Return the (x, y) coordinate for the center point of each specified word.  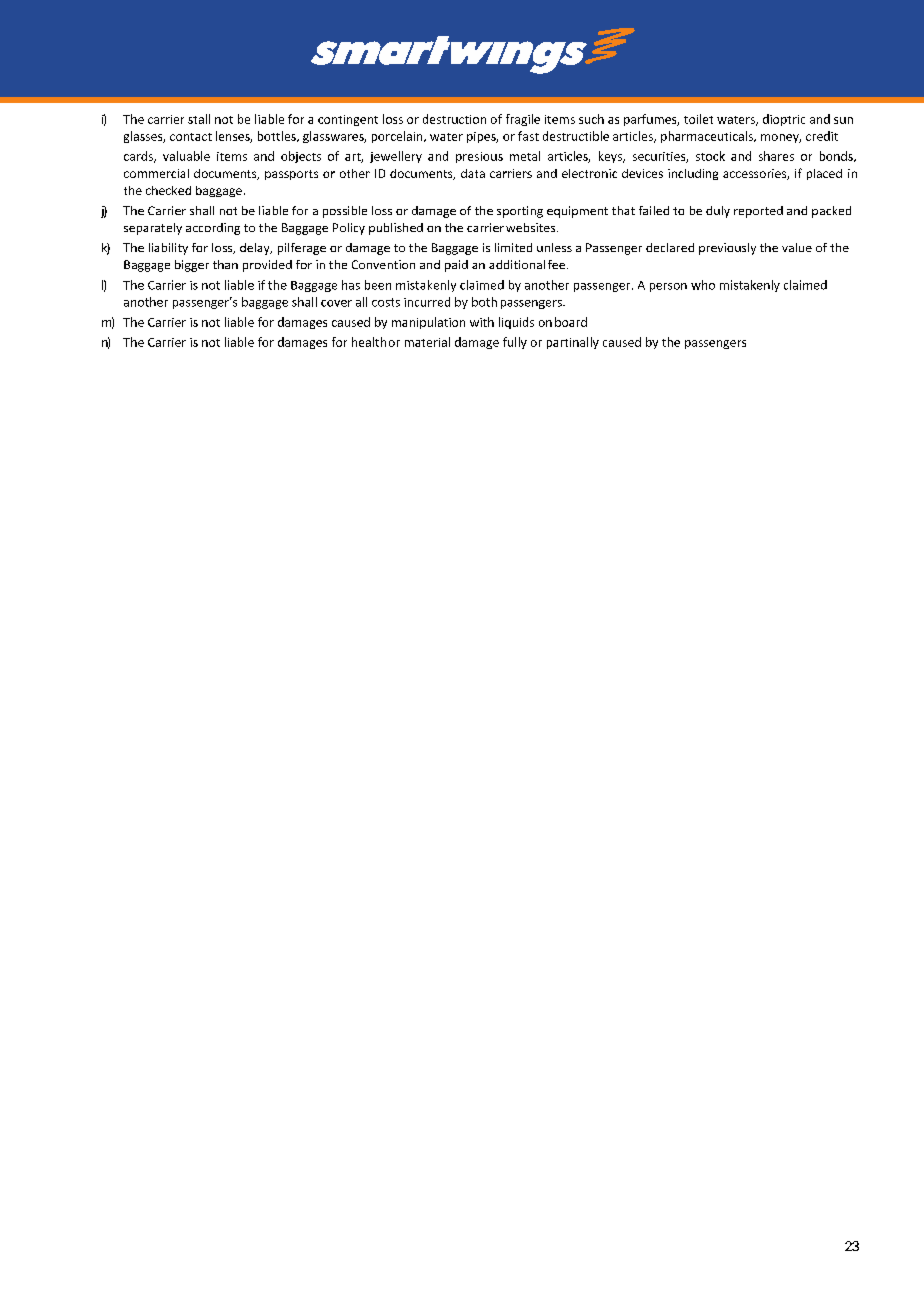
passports (291, 175)
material (427, 342)
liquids (516, 323)
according (213, 229)
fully (515, 343)
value (797, 247)
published (396, 229)
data (473, 173)
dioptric (784, 120)
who (703, 285)
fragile (523, 120)
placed (824, 174)
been (378, 285)
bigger (192, 266)
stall (199, 119)
